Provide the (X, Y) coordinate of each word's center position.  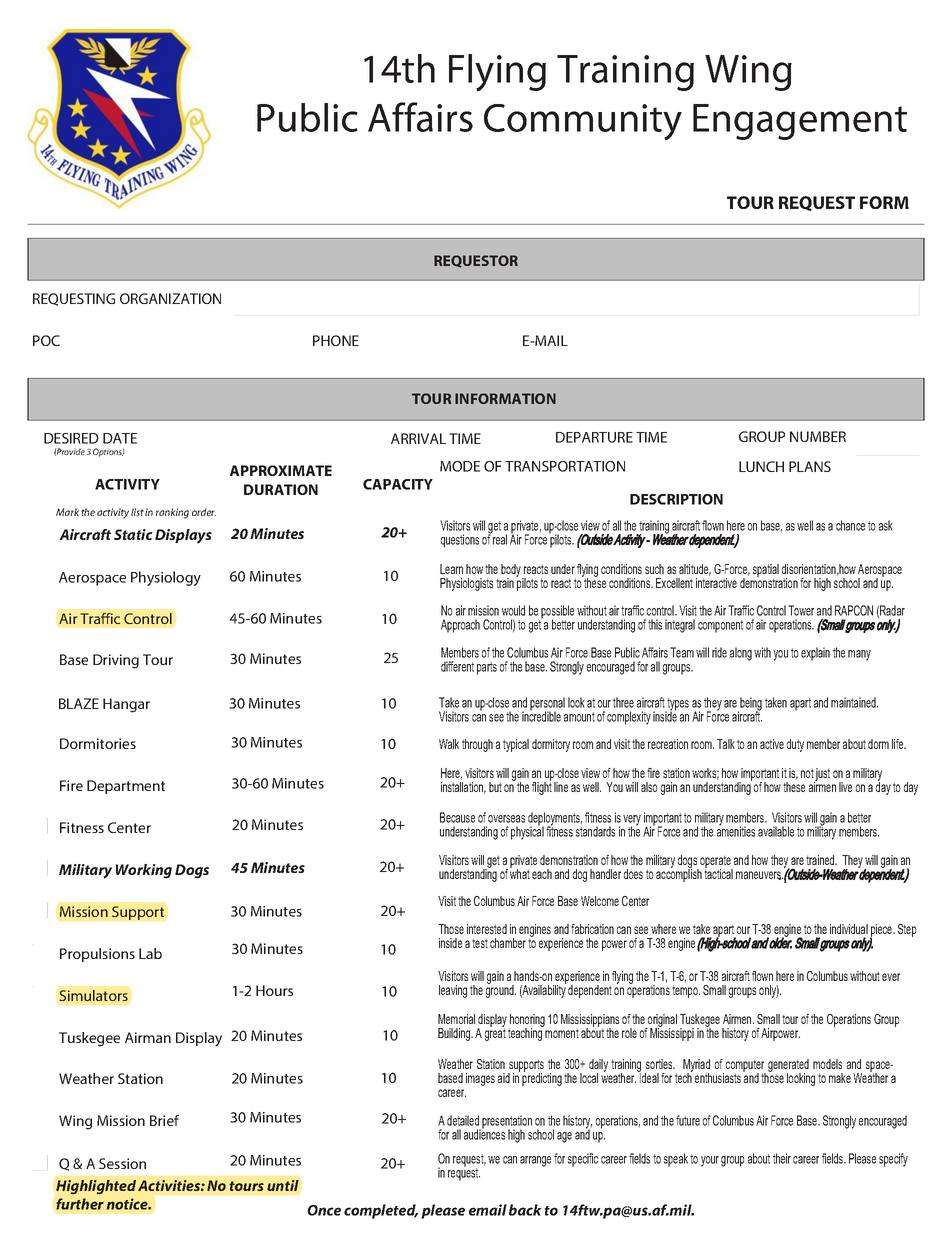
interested (487, 929)
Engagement (800, 122)
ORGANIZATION (170, 298)
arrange (535, 1161)
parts (487, 668)
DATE (120, 438)
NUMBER (818, 436)
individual (849, 929)
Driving (116, 661)
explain (815, 654)
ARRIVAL (418, 438)
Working (144, 871)
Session (122, 1163)
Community (583, 122)
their (782, 1158)
